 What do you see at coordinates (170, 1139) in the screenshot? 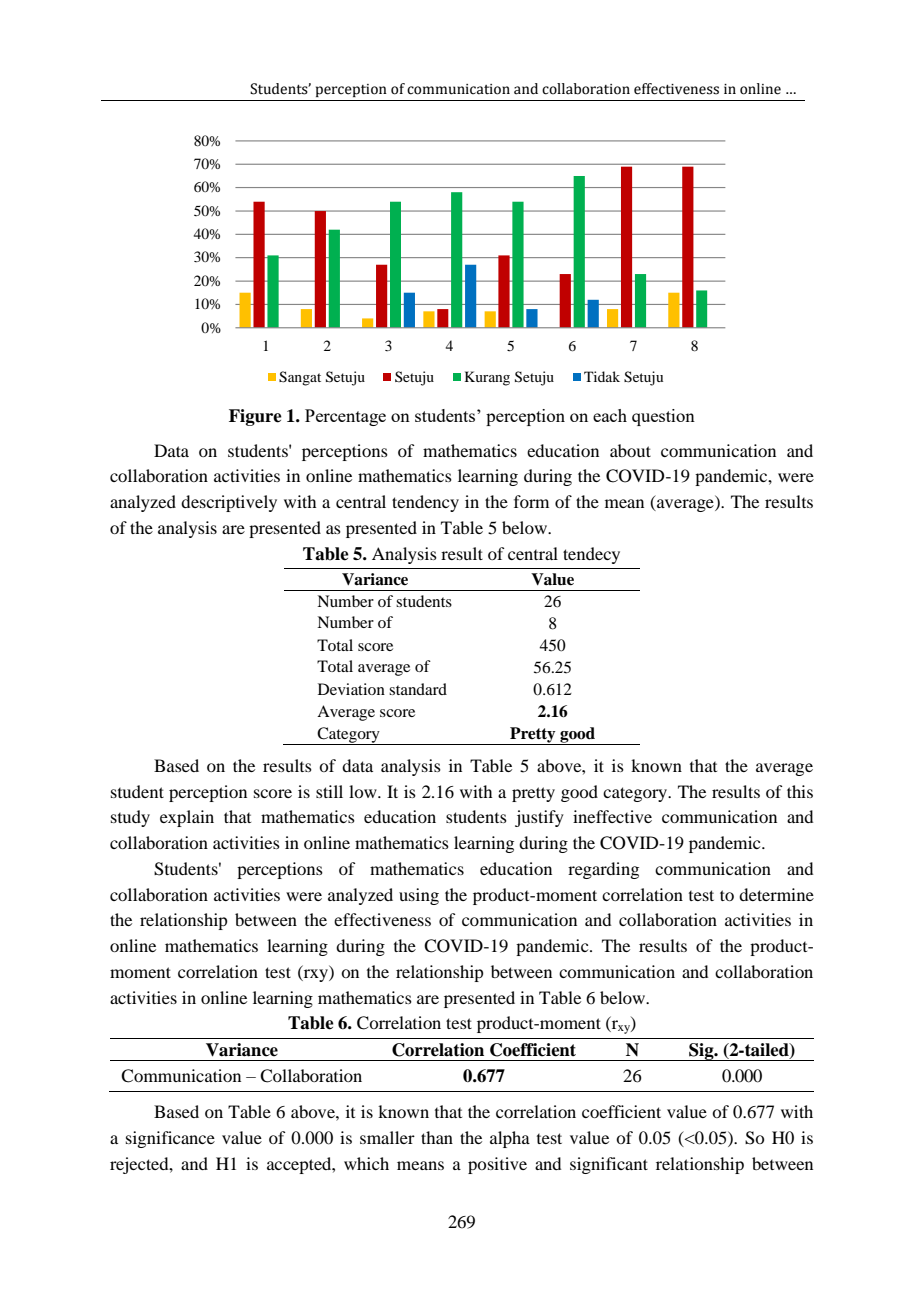
I see `significance` at bounding box center [170, 1139].
